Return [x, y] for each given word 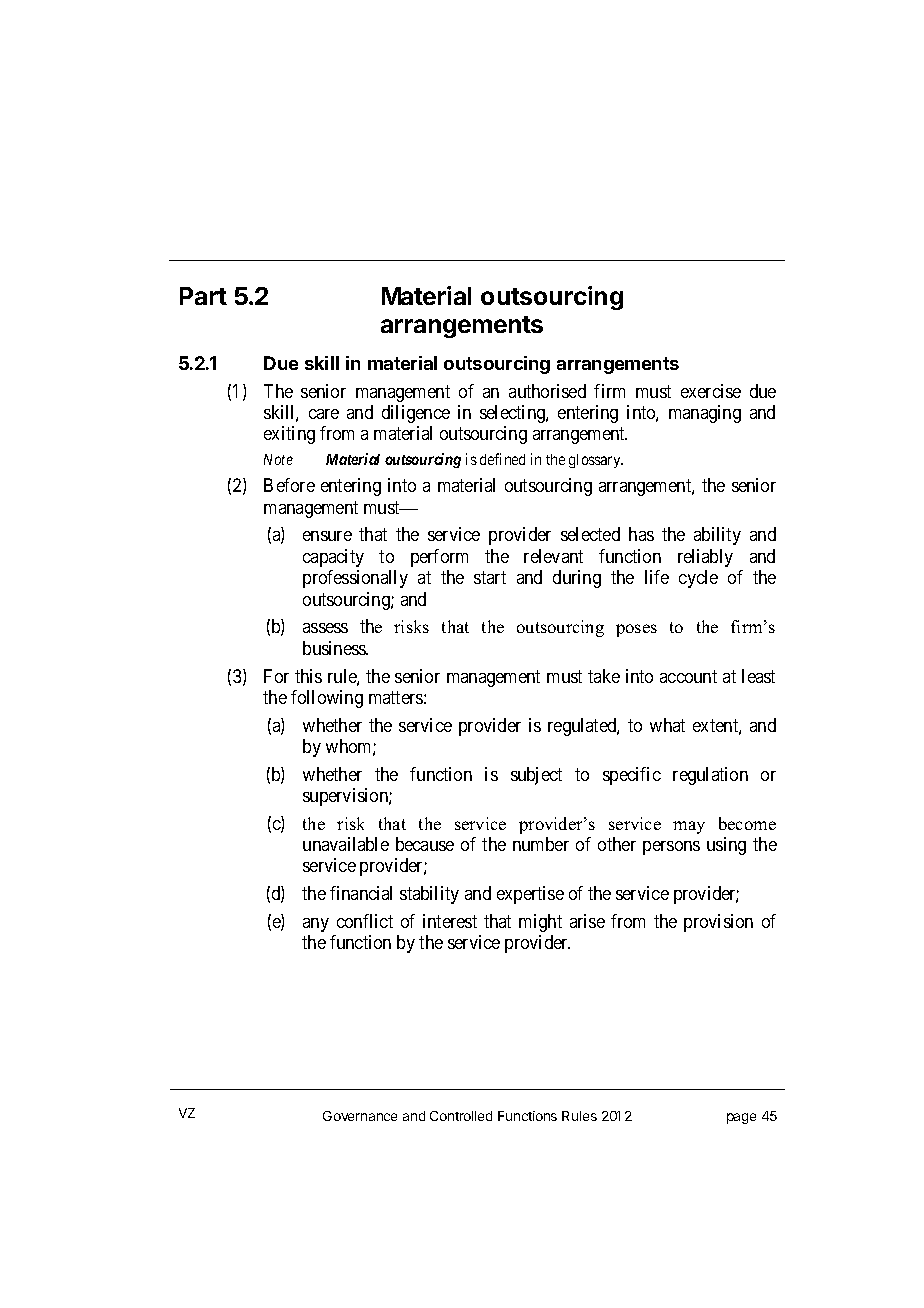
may [689, 827]
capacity [333, 558]
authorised [547, 391]
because [425, 844]
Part [203, 296]
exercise [711, 391]
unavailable [346, 844]
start [490, 577]
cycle [698, 579]
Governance [360, 1116]
